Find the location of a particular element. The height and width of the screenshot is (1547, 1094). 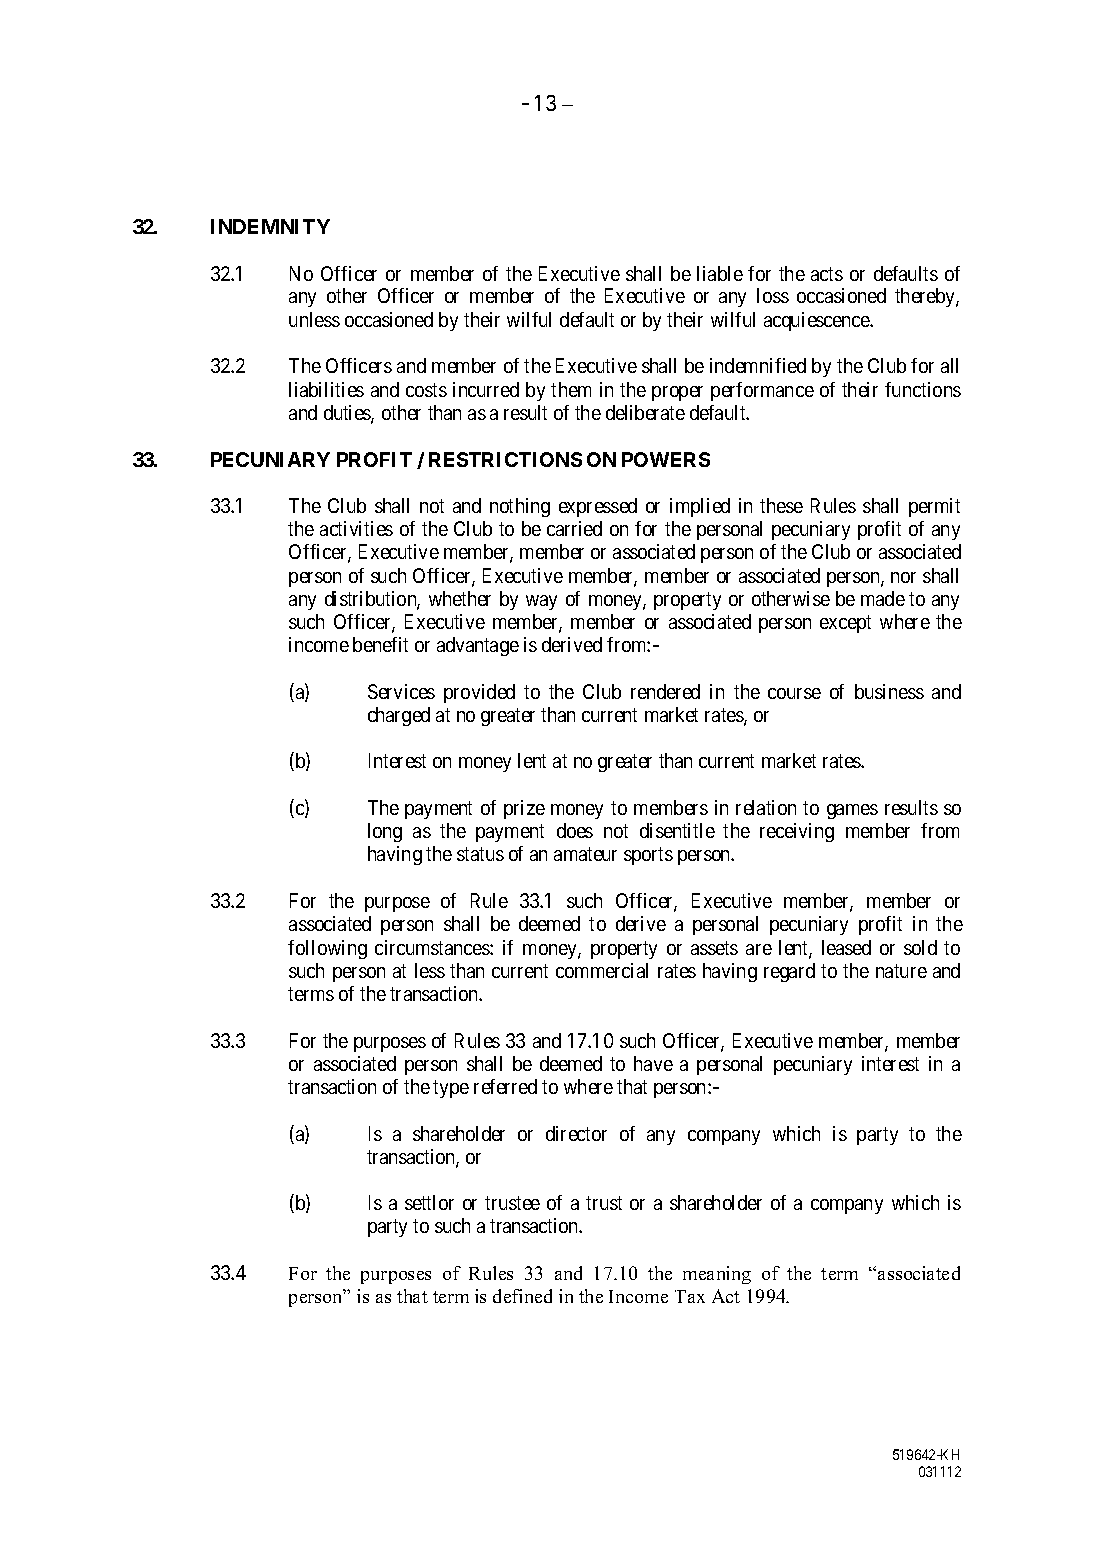

meaning is located at coordinates (717, 1275).
